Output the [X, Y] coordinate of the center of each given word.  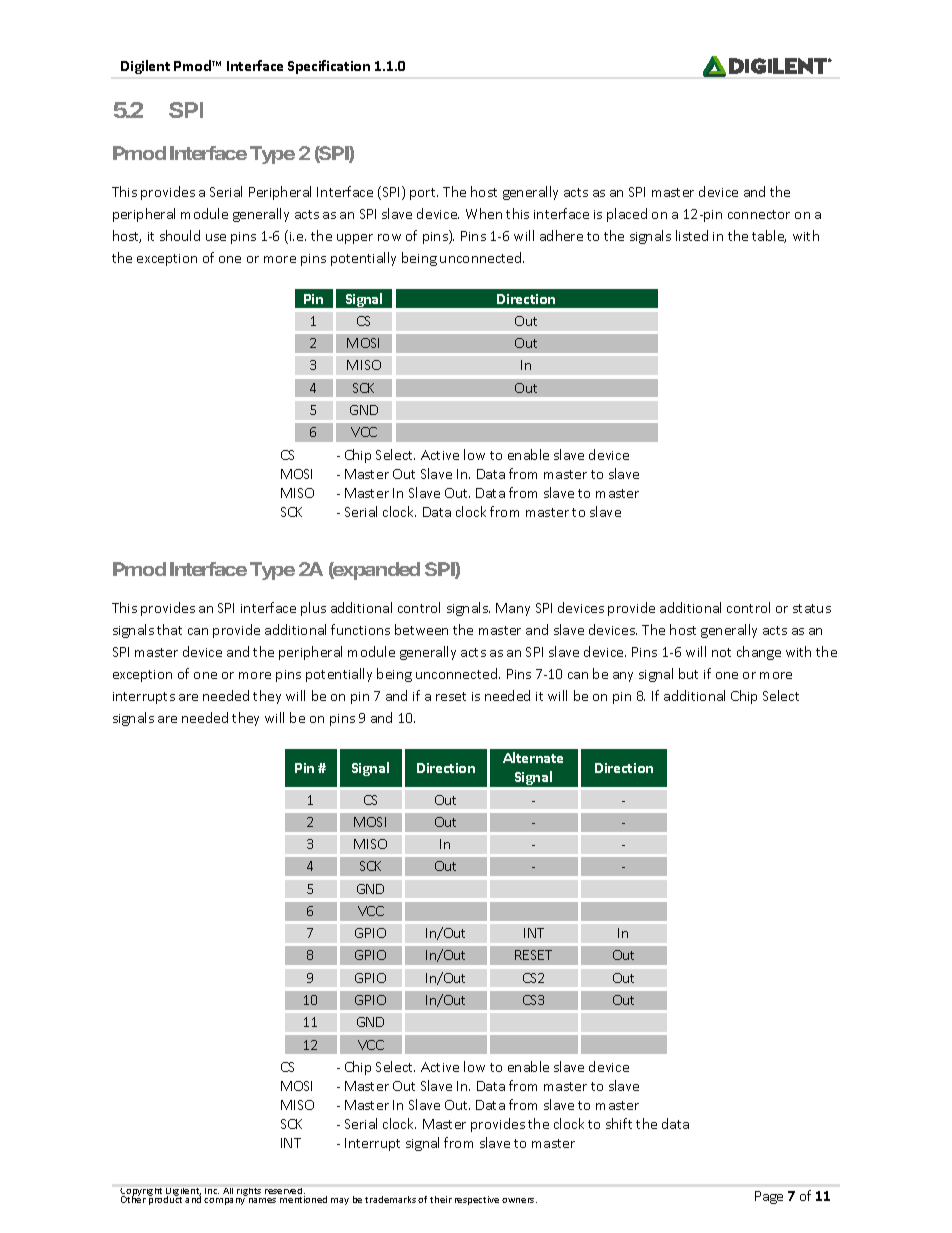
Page [769, 1197]
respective [477, 1200]
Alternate [533, 757]
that [169, 629]
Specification [329, 67]
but [688, 673]
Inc [212, 1191]
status [812, 608]
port [424, 194]
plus [313, 609]
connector [759, 214]
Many [513, 609]
